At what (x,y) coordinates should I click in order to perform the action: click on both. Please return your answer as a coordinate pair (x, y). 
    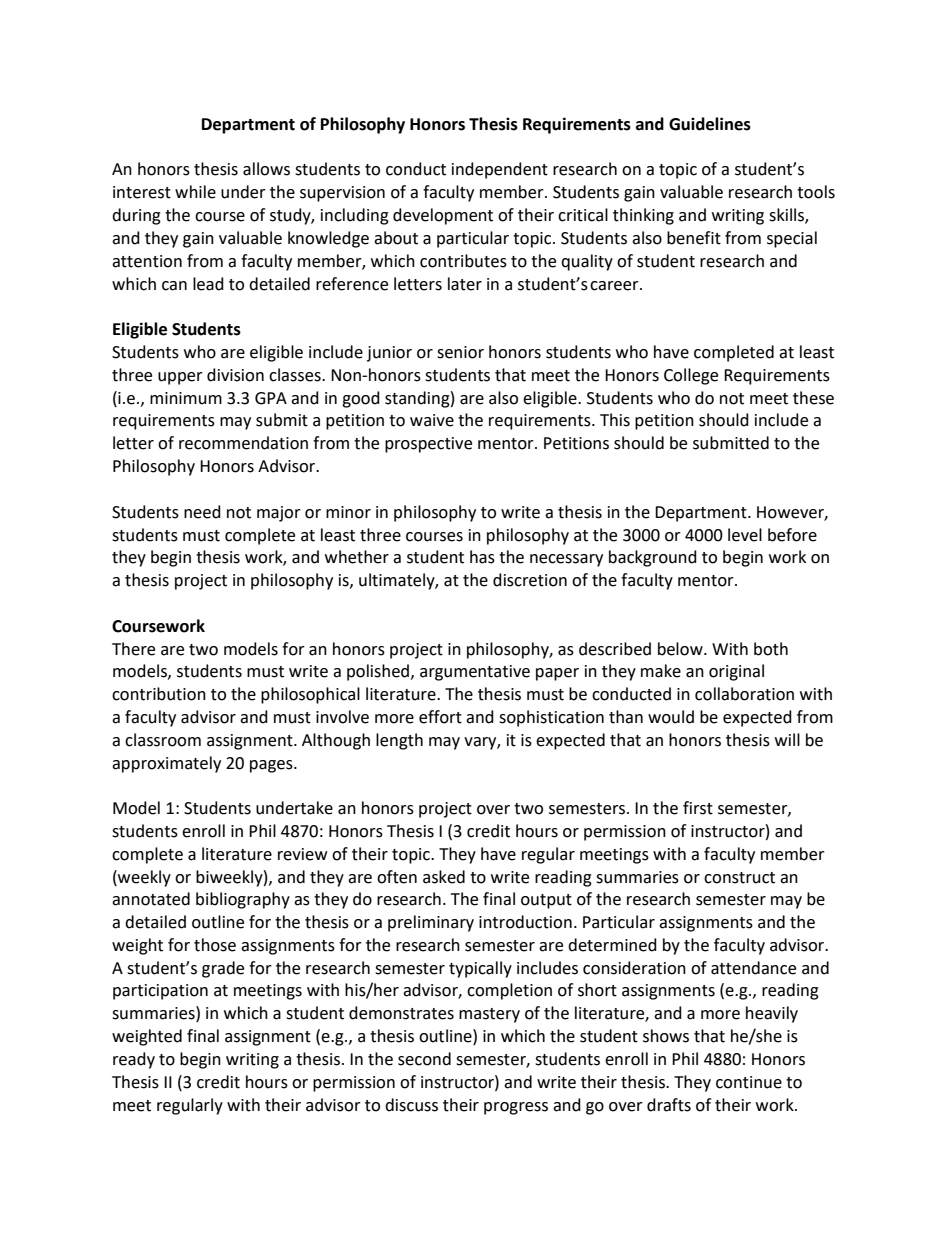
    Looking at the image, I should click on (771, 649).
